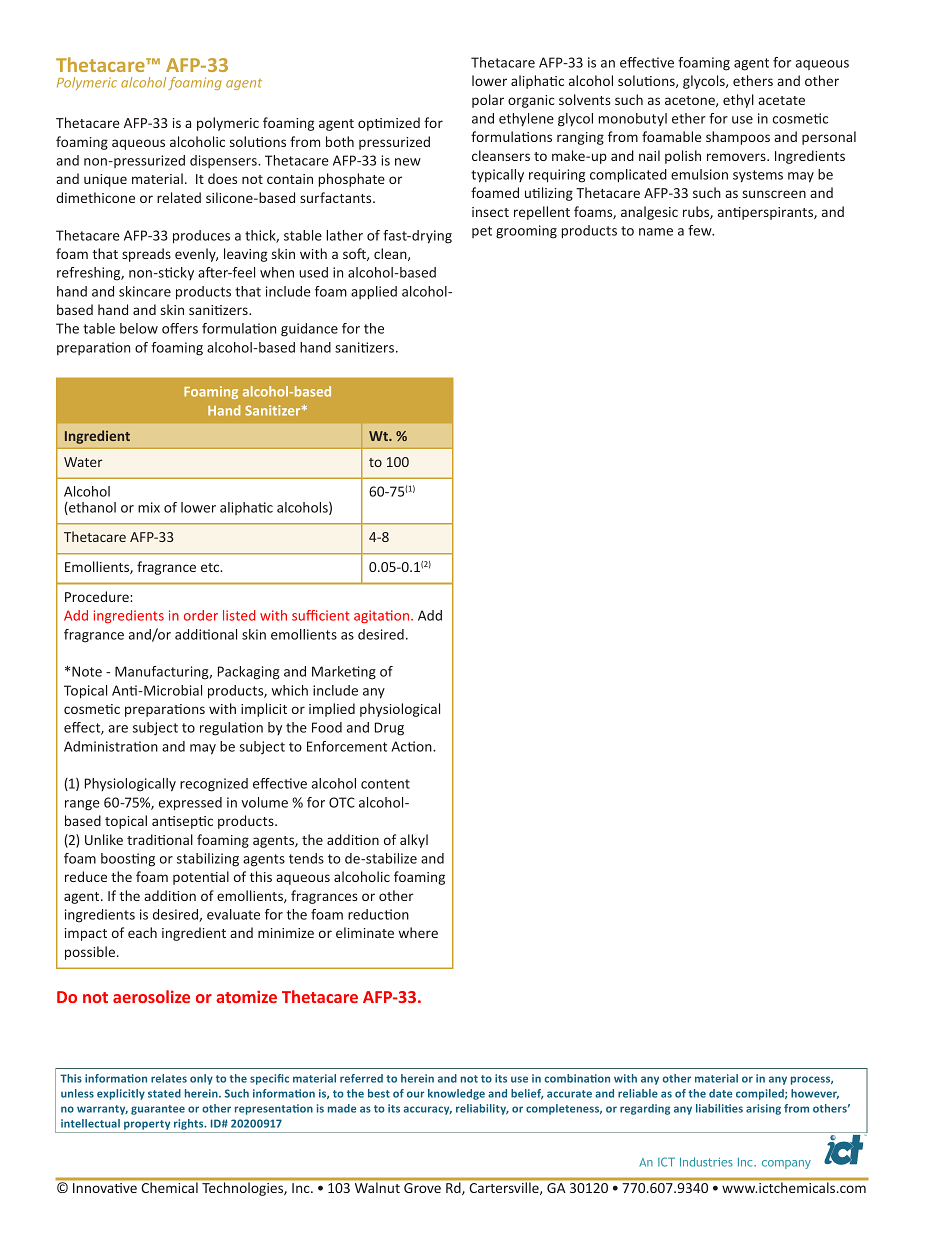 Image resolution: width=952 pixels, height=1233 pixels. I want to click on shampoos, so click(738, 138).
